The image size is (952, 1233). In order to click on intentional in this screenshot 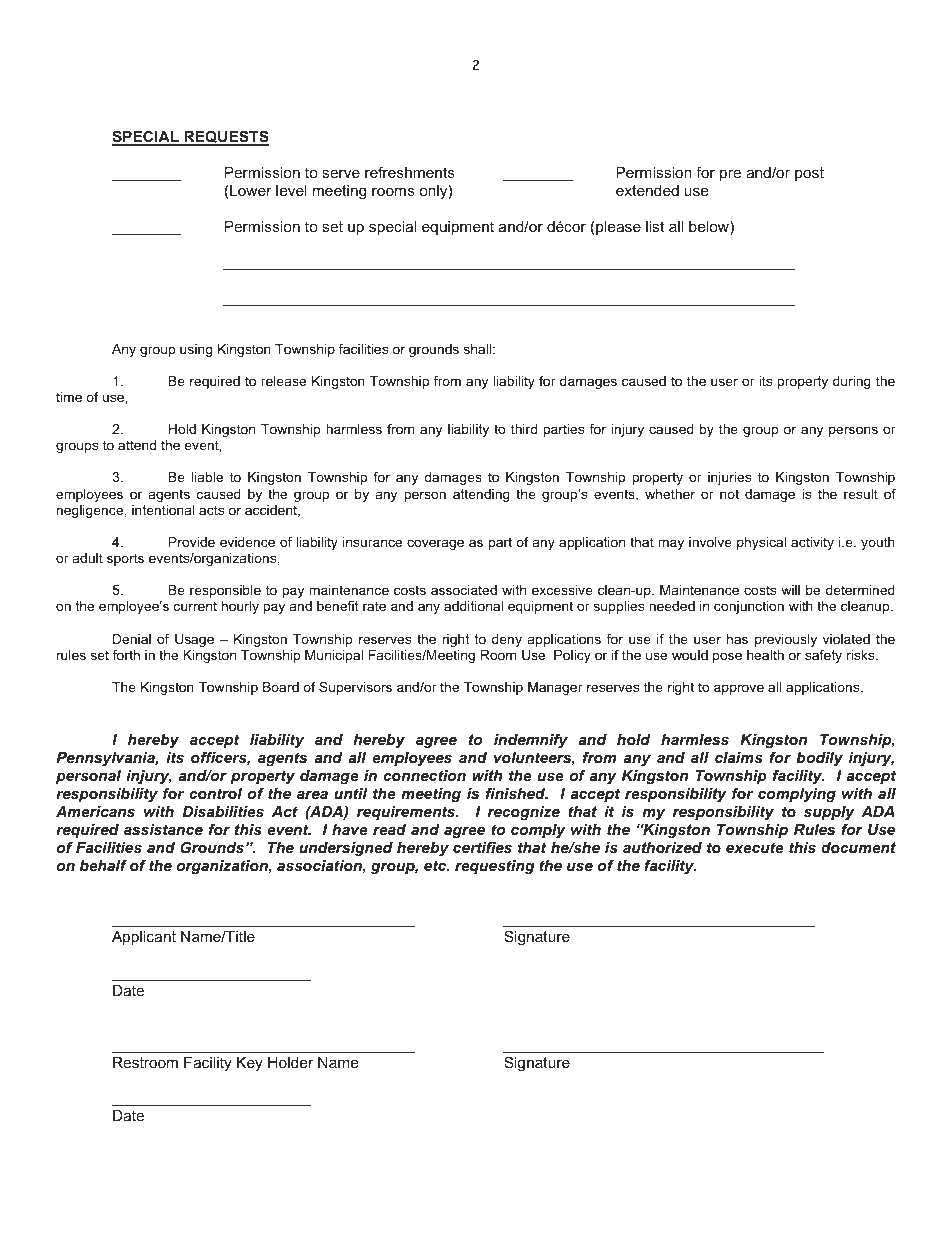, I will do `click(163, 510)`.
